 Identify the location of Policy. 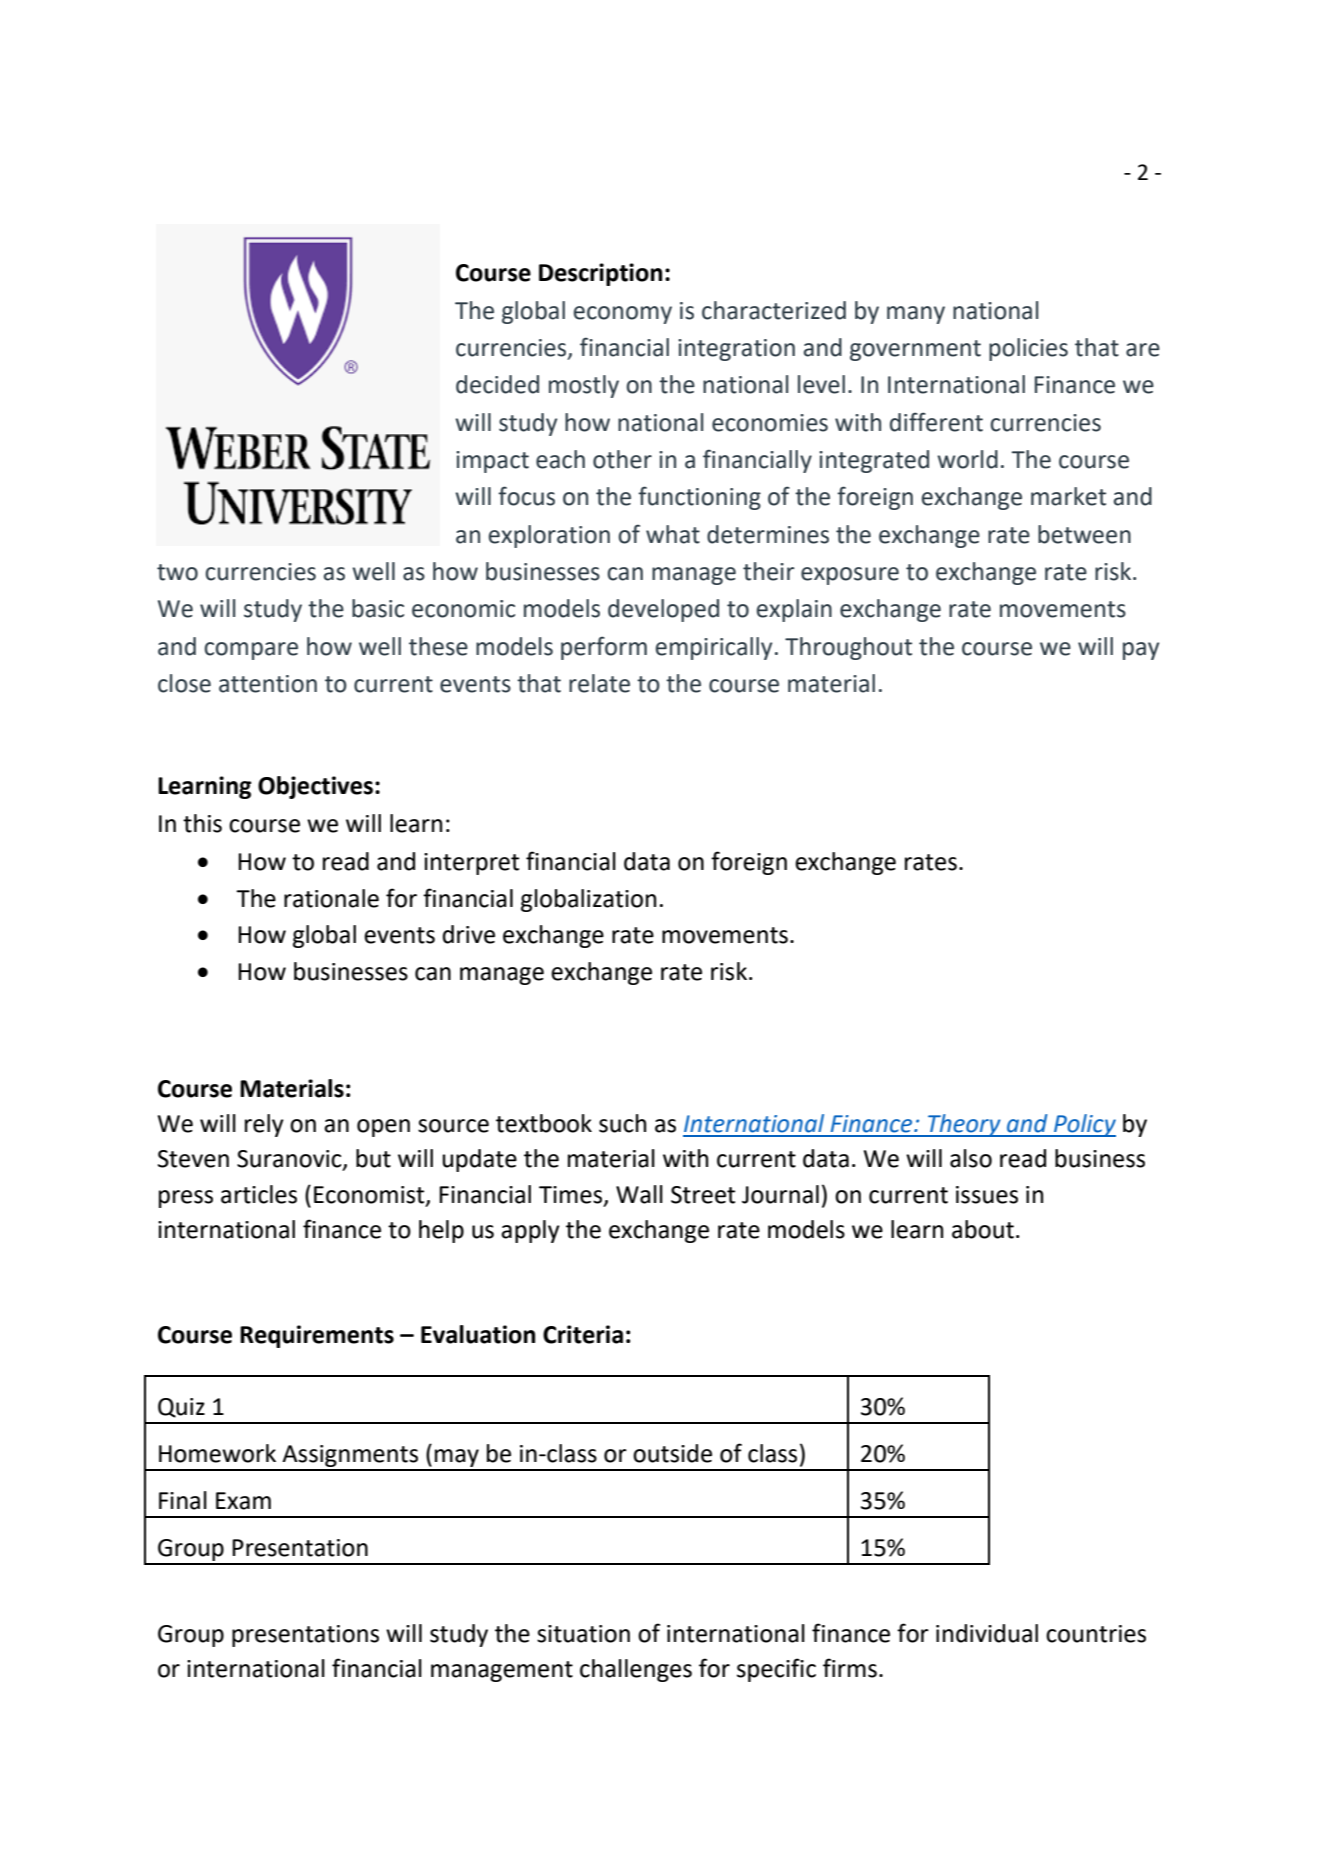
(1084, 1125).
